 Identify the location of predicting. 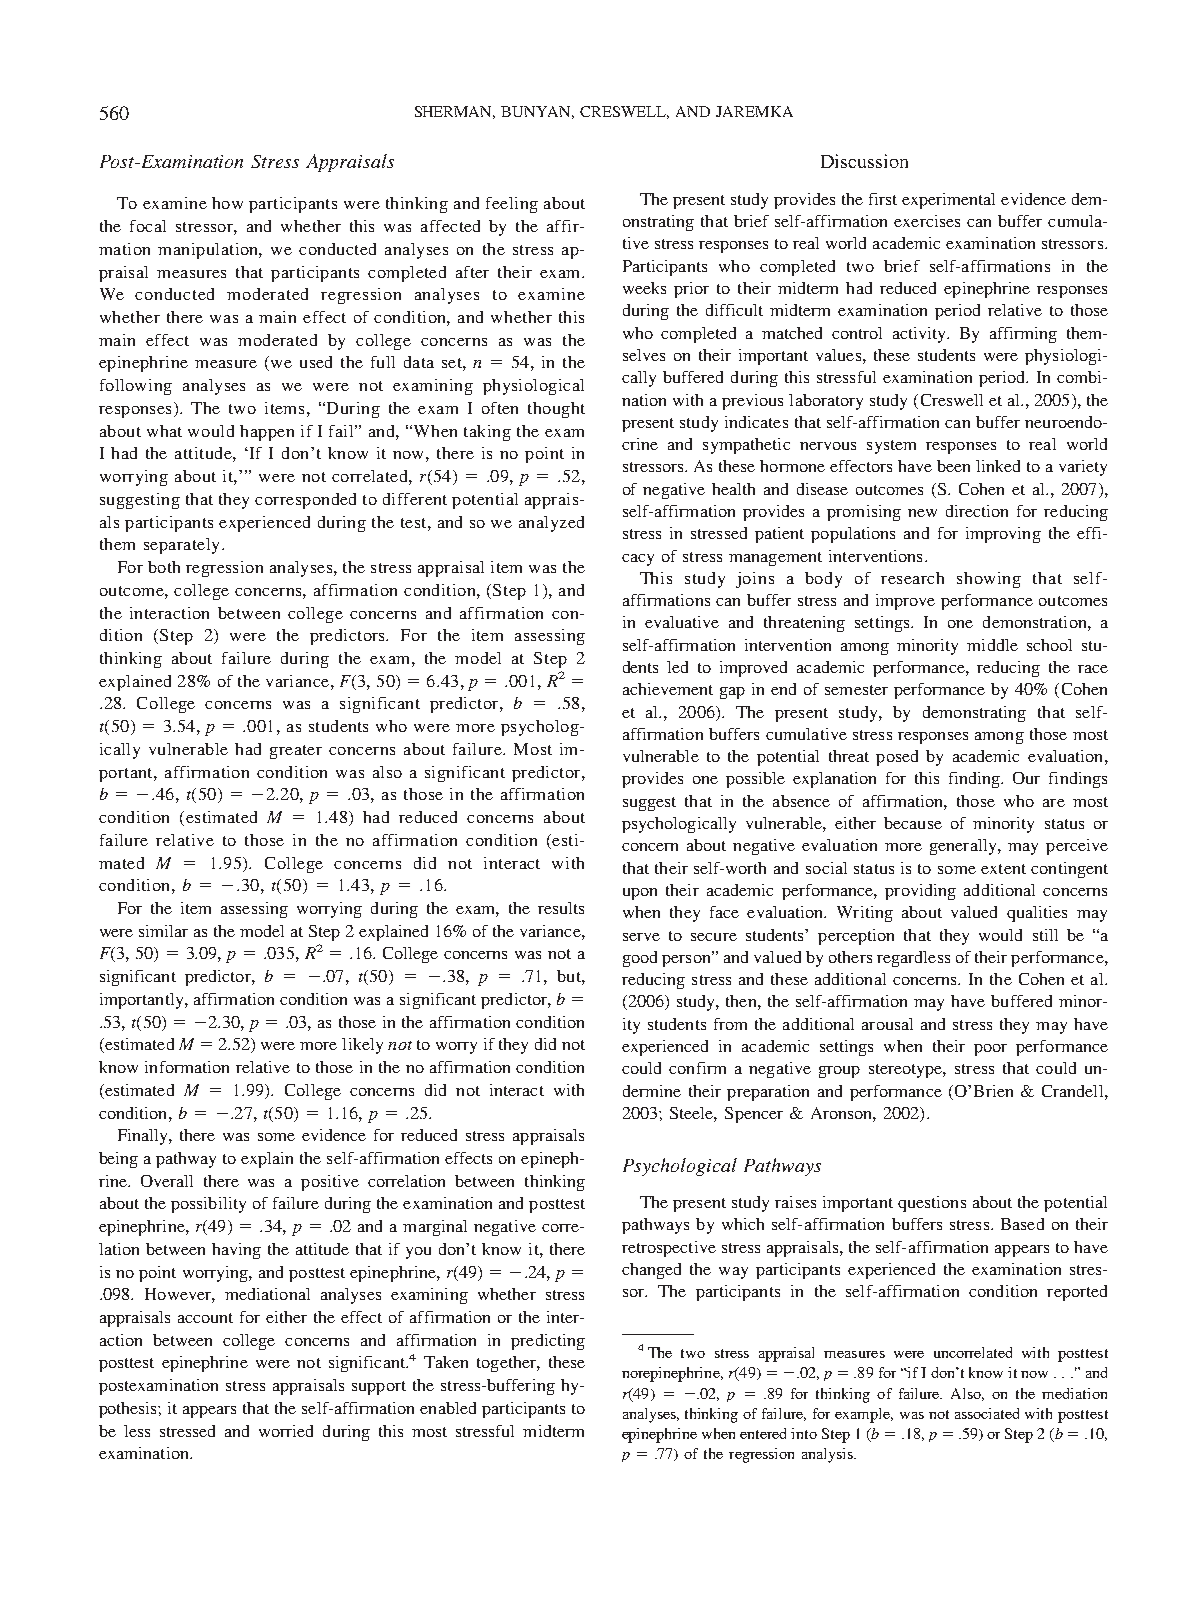
(548, 1342).
